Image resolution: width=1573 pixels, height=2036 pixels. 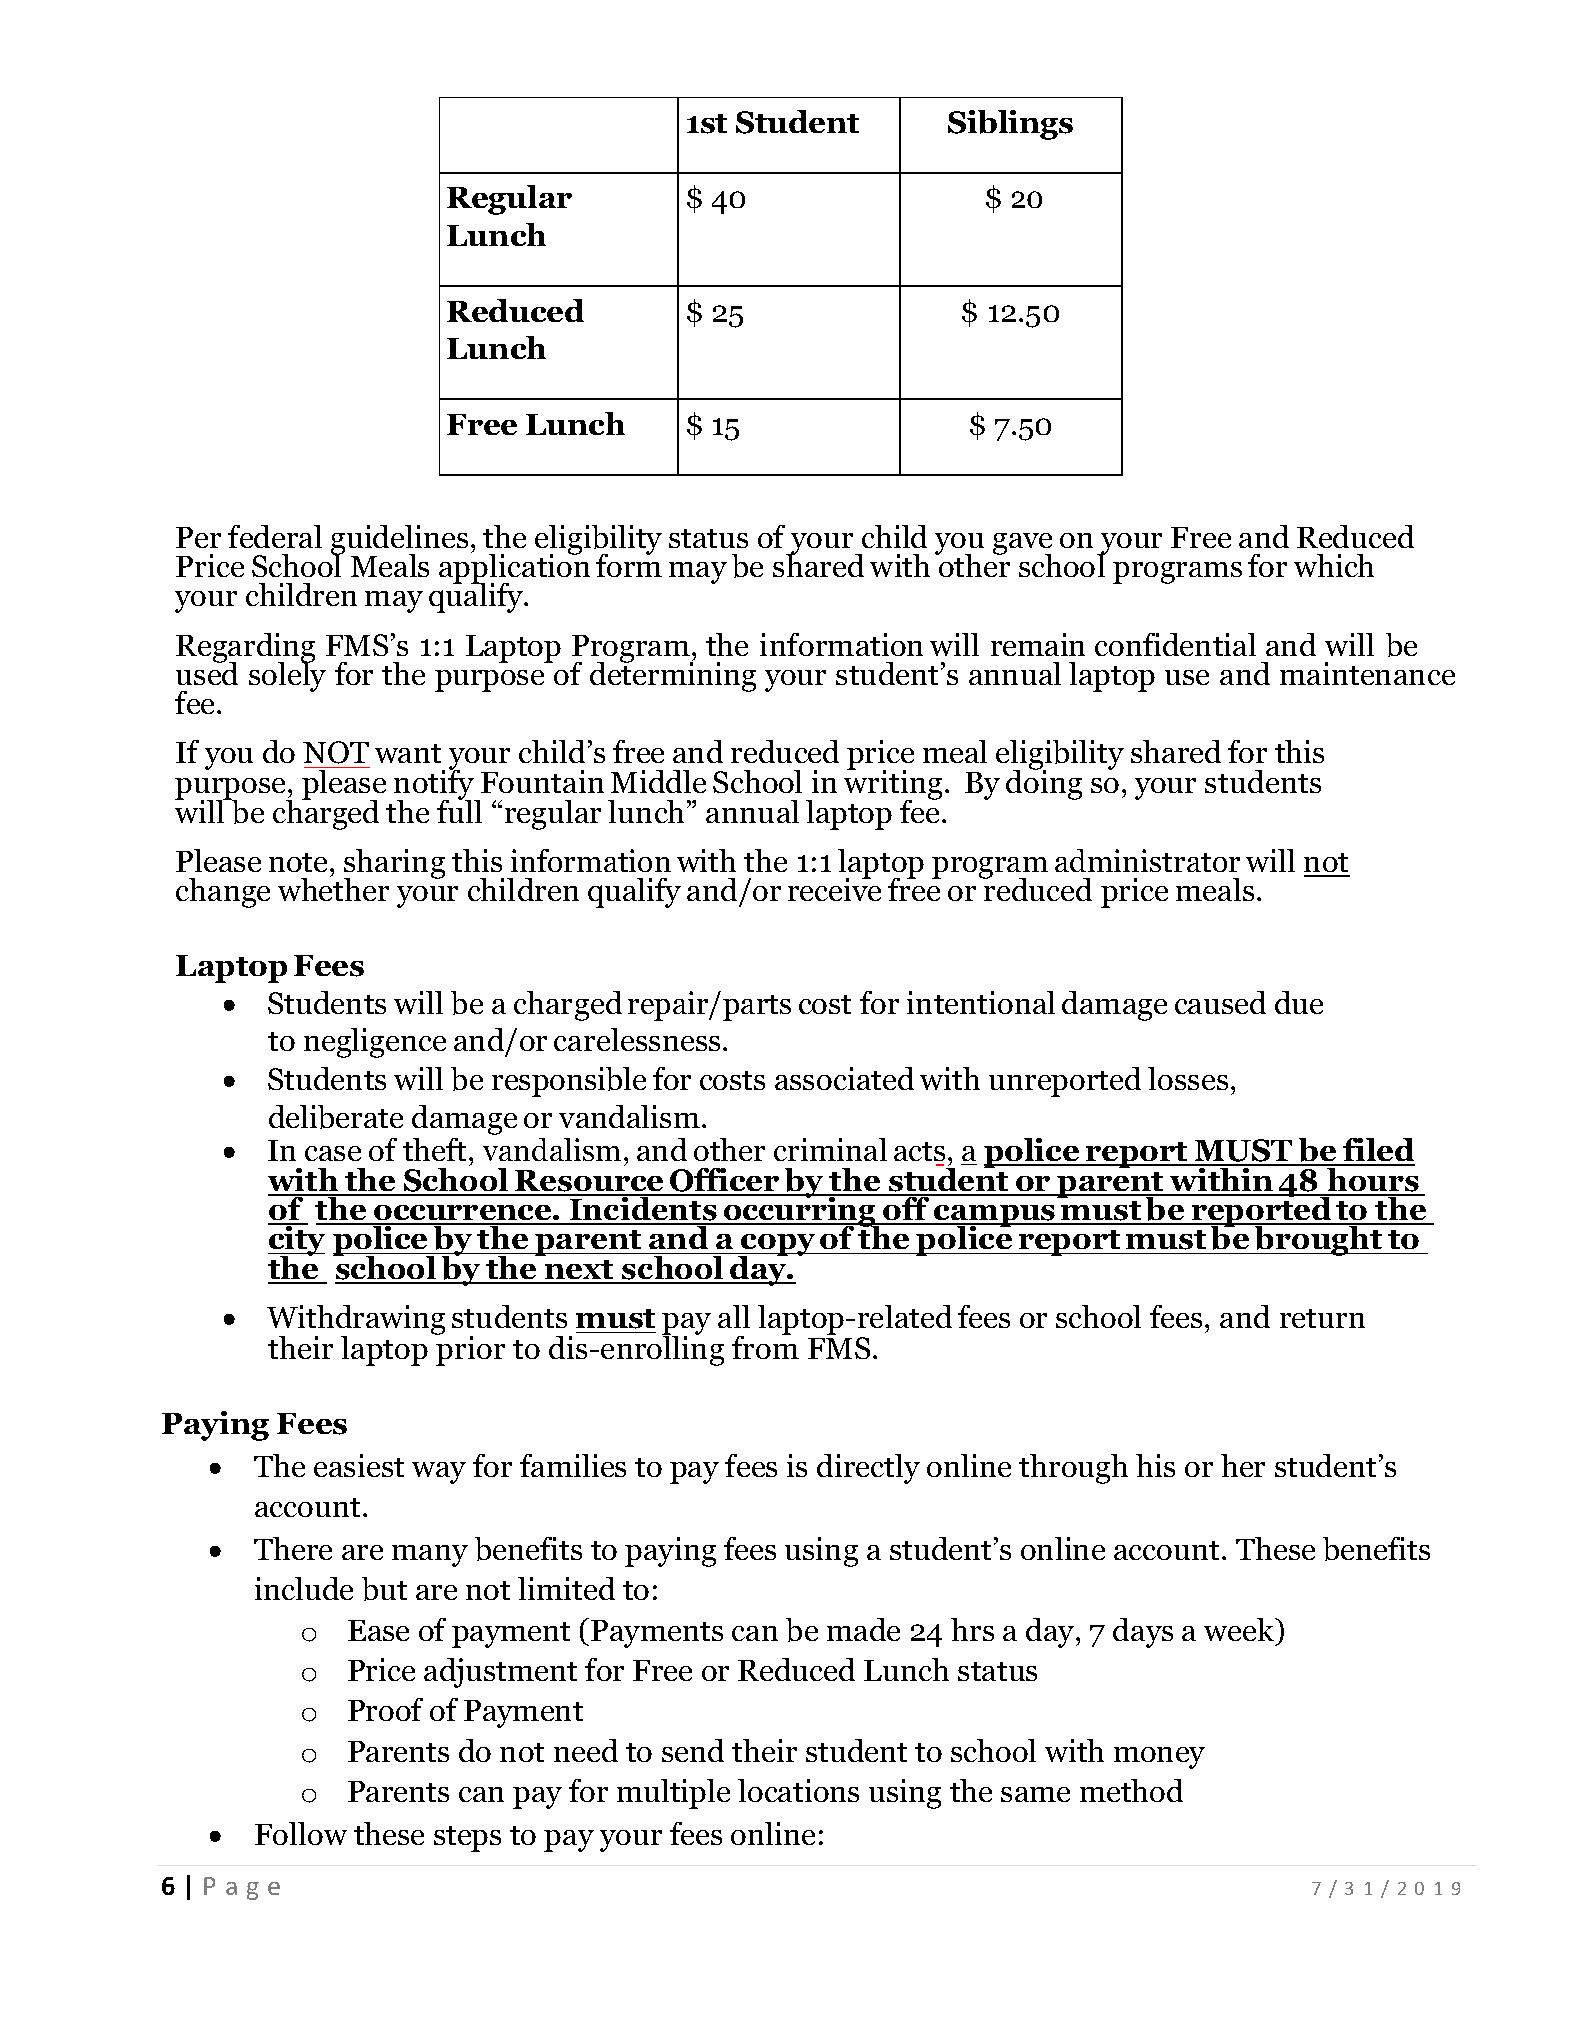 What do you see at coordinates (301, 1833) in the page?
I see `Follow` at bounding box center [301, 1833].
